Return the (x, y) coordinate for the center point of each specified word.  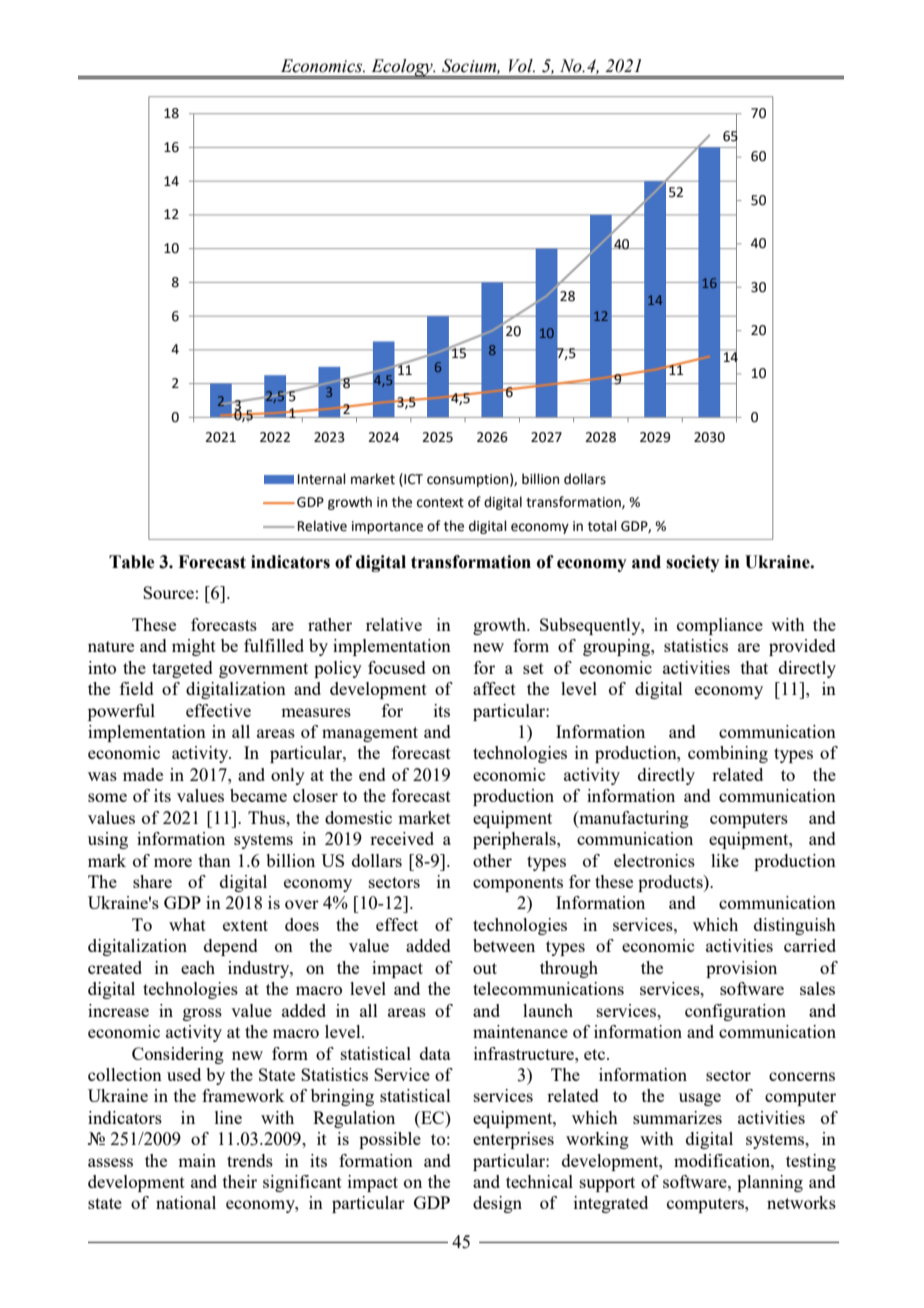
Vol (522, 66)
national (186, 1202)
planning (770, 1183)
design (497, 1204)
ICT (412, 479)
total (602, 526)
